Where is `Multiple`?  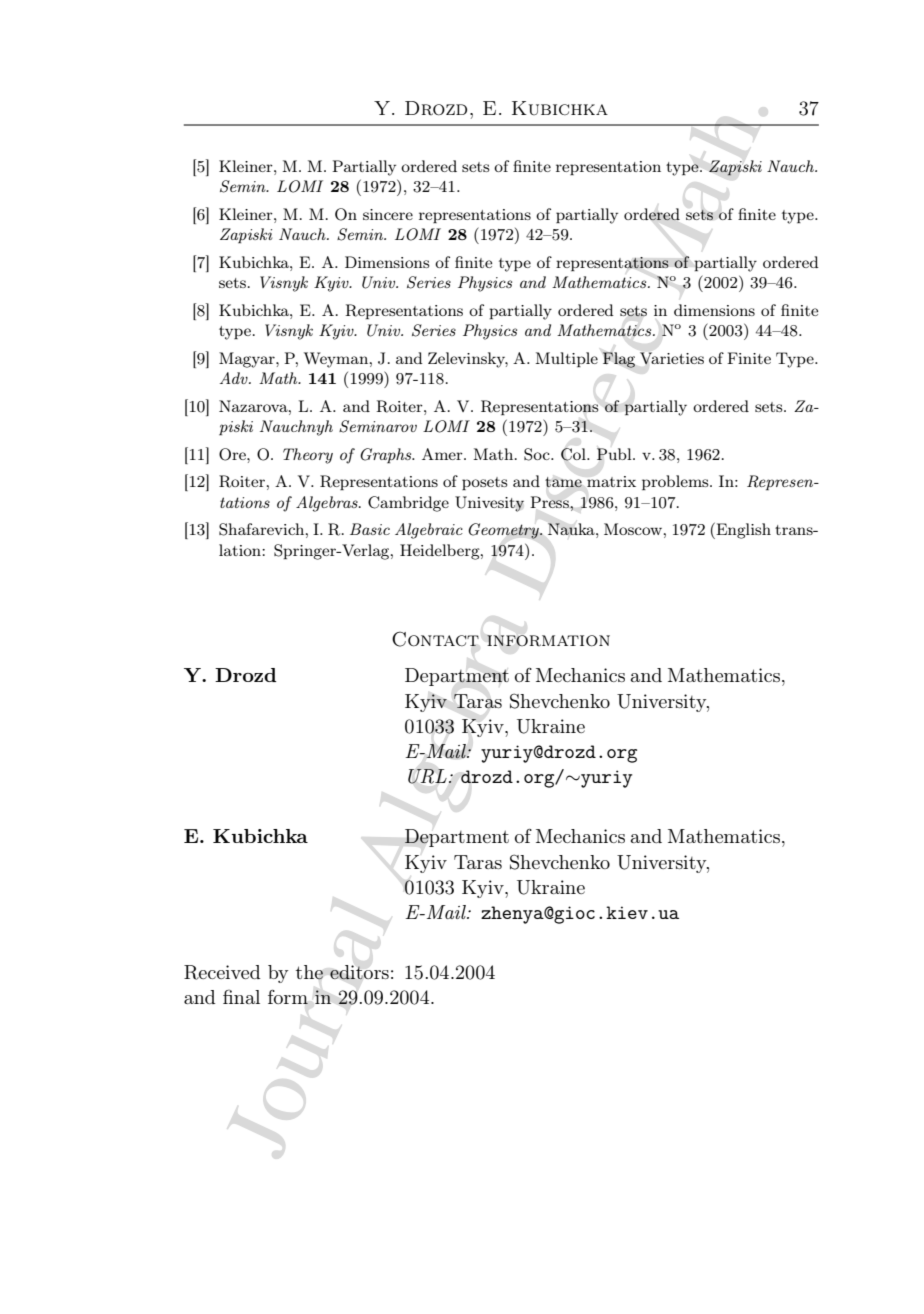 Multiple is located at coordinates (566, 359).
